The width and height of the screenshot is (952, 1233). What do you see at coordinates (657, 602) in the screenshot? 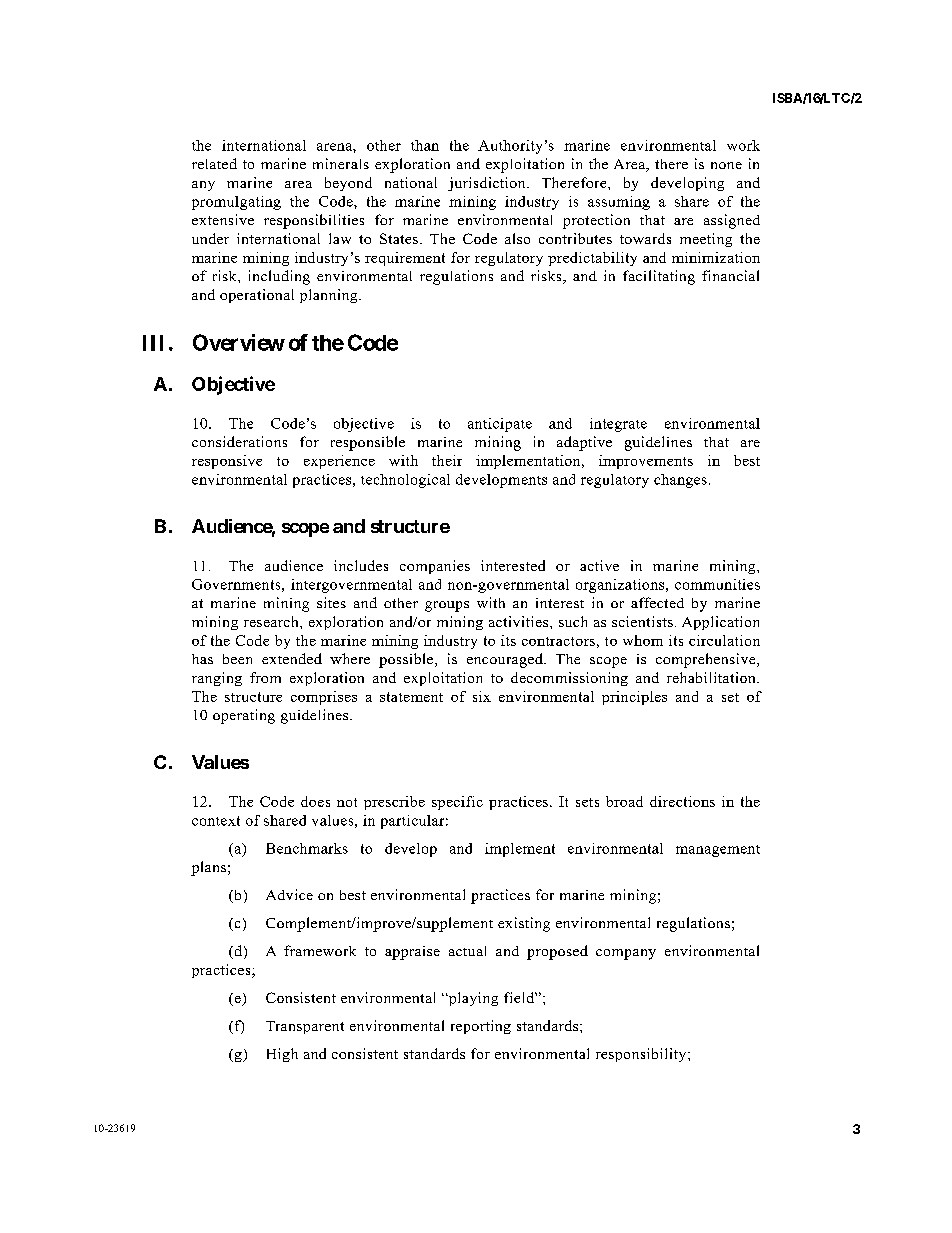
I see `affected` at bounding box center [657, 602].
